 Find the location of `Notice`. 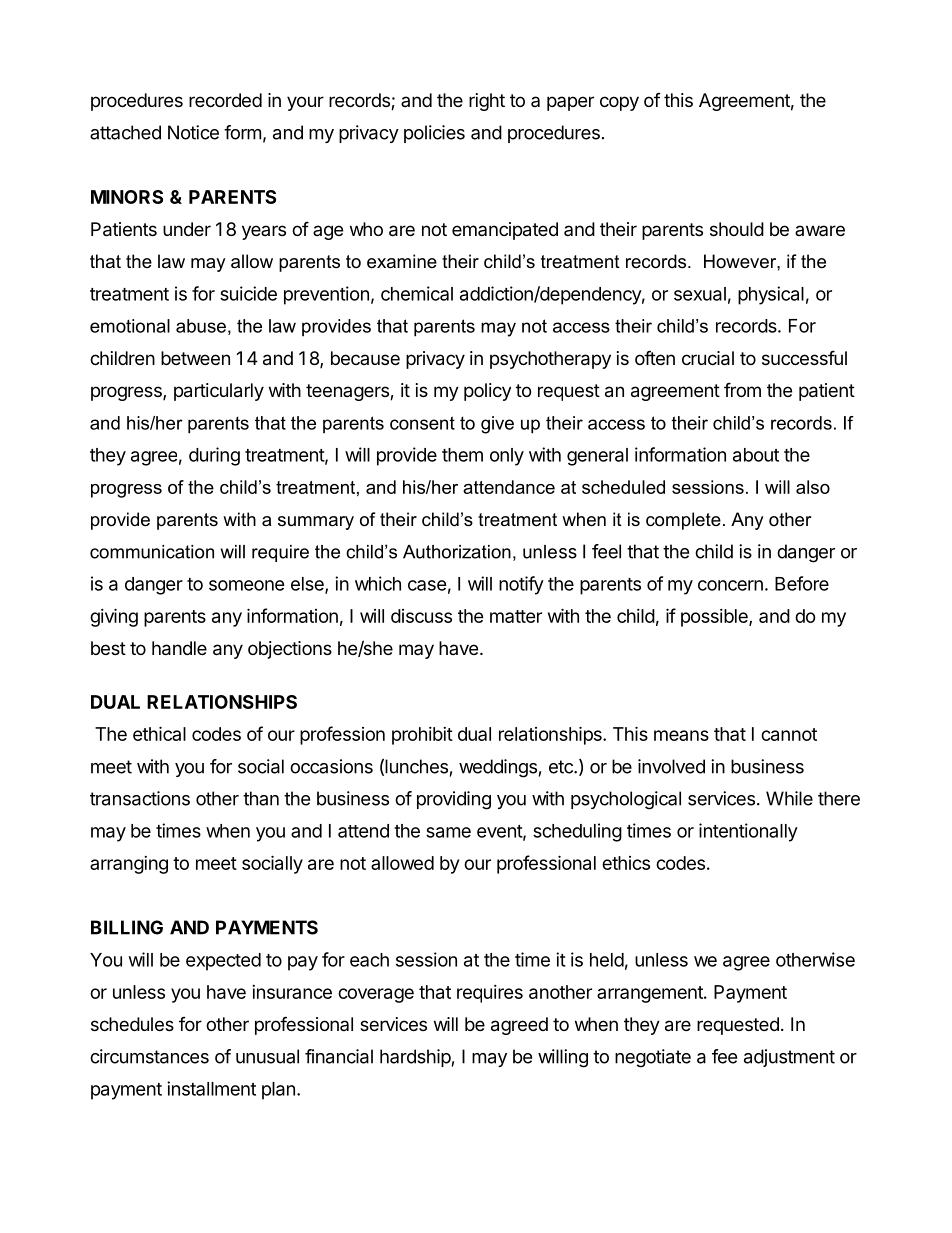

Notice is located at coordinates (193, 132).
